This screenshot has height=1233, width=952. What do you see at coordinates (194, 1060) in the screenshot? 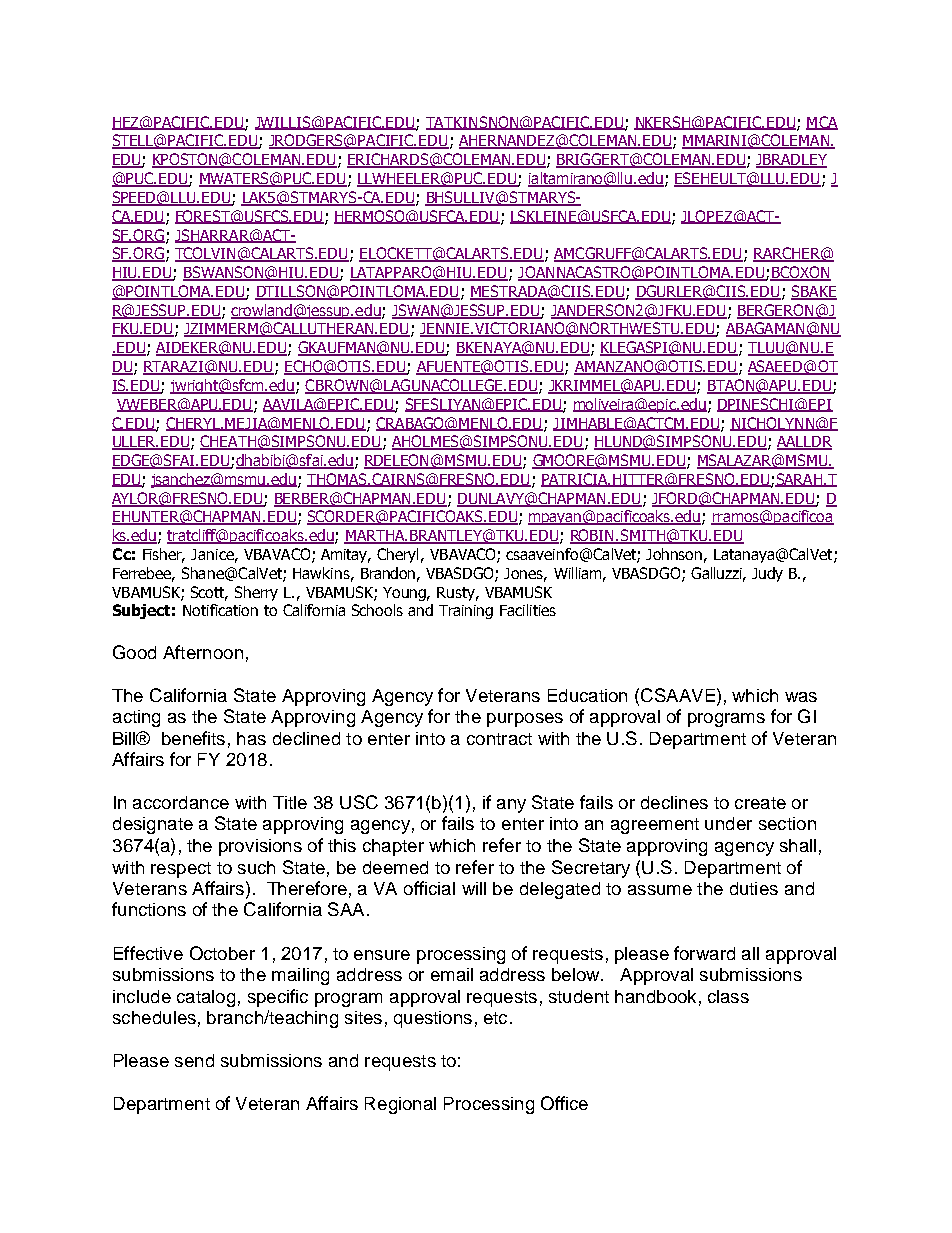
I see `send` at bounding box center [194, 1060].
